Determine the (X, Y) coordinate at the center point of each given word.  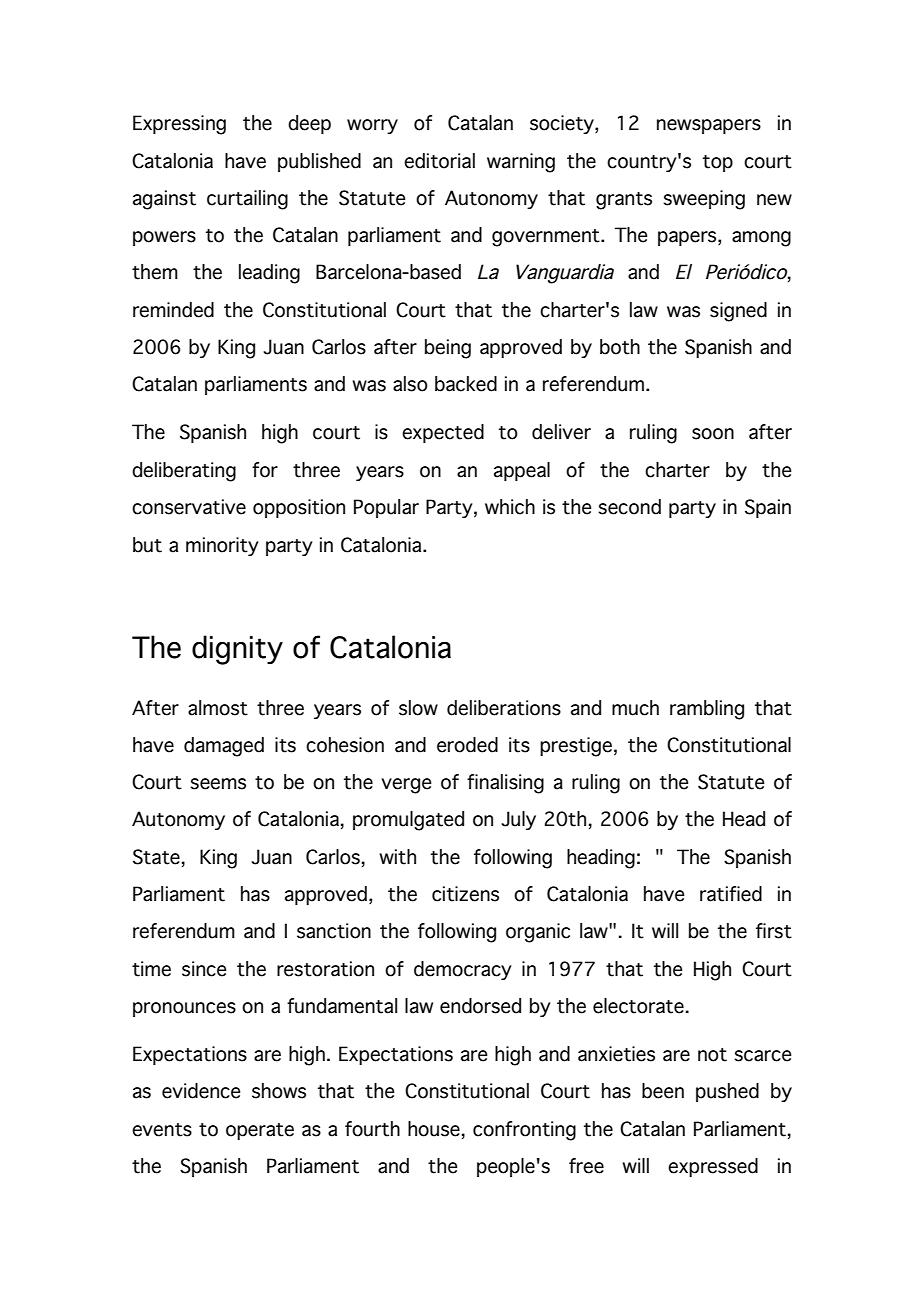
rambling (707, 710)
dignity (237, 650)
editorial (439, 161)
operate (260, 1131)
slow (418, 708)
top (718, 163)
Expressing (179, 125)
